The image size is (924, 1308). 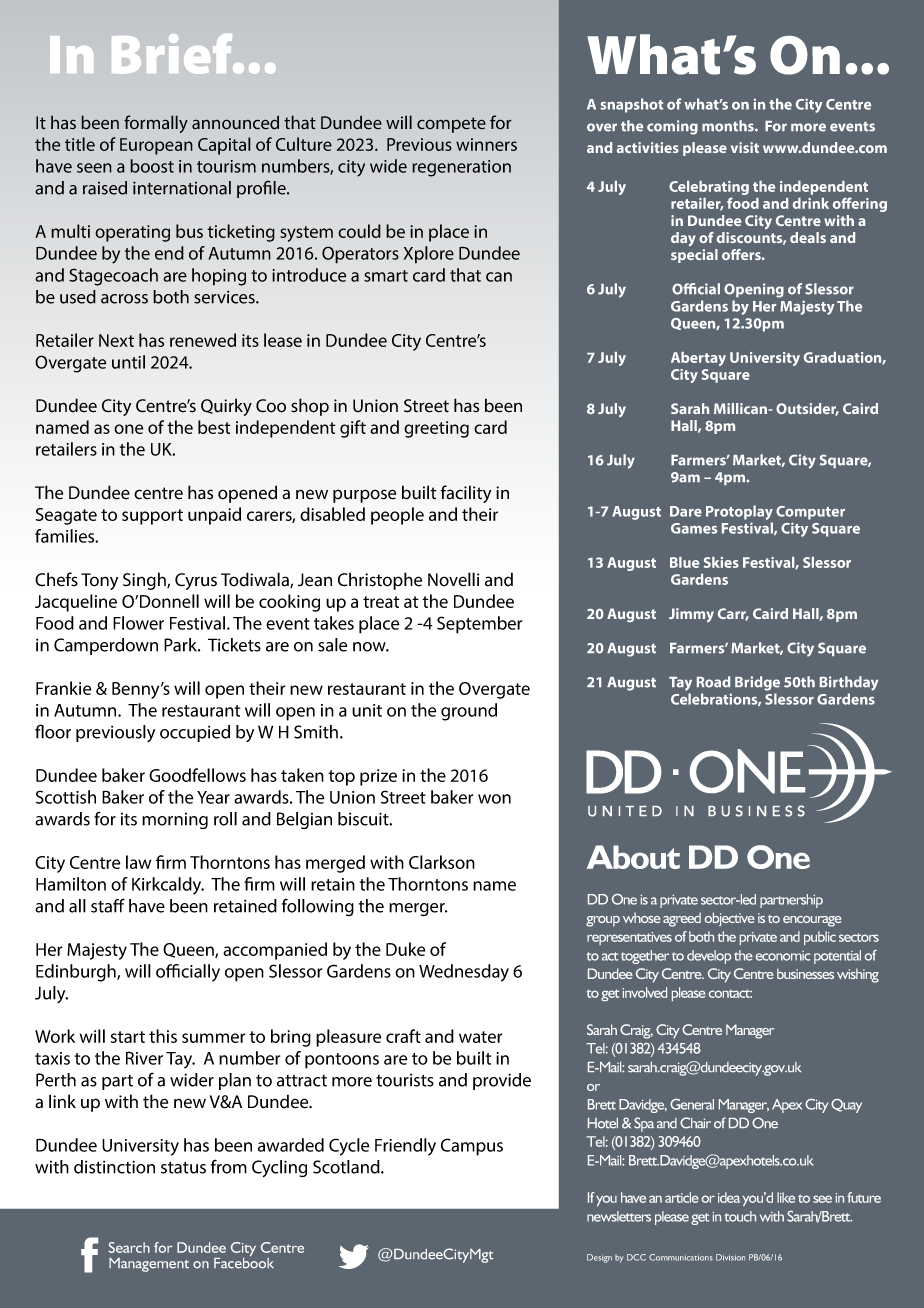 What do you see at coordinates (810, 513) in the image?
I see `Computer` at bounding box center [810, 513].
